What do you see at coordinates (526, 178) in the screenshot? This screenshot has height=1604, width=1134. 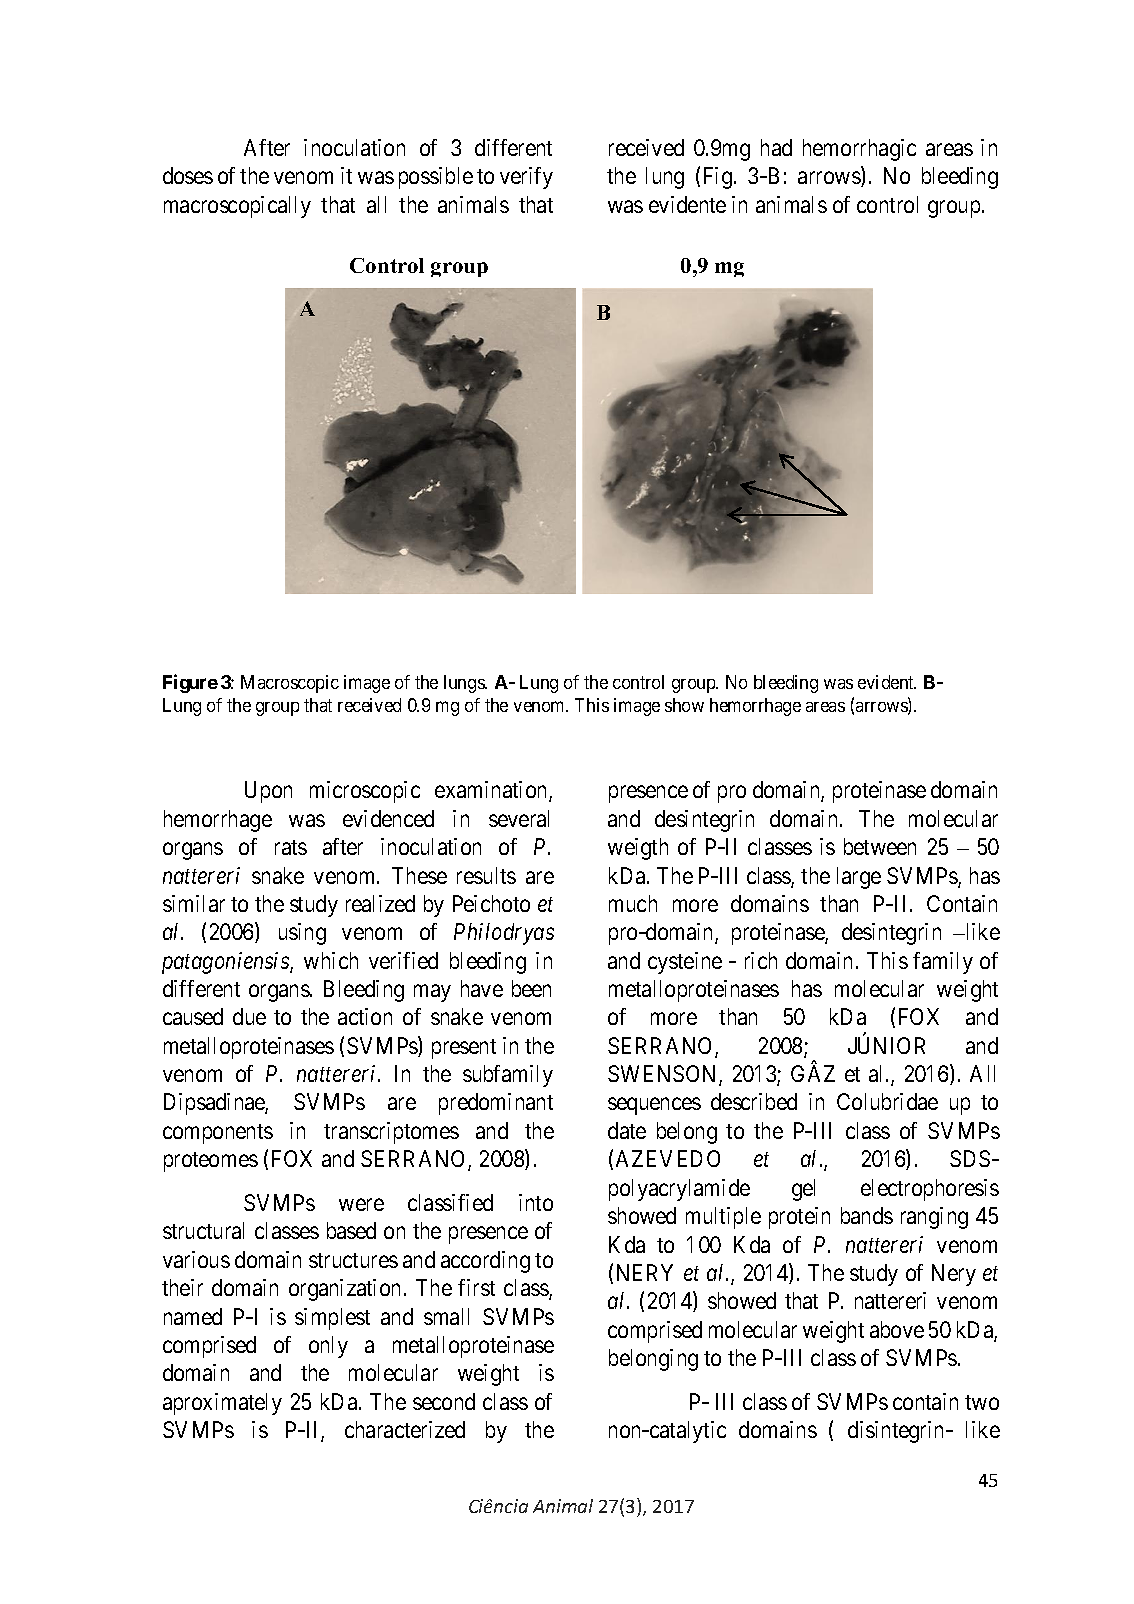 I see `verify` at bounding box center [526, 178].
